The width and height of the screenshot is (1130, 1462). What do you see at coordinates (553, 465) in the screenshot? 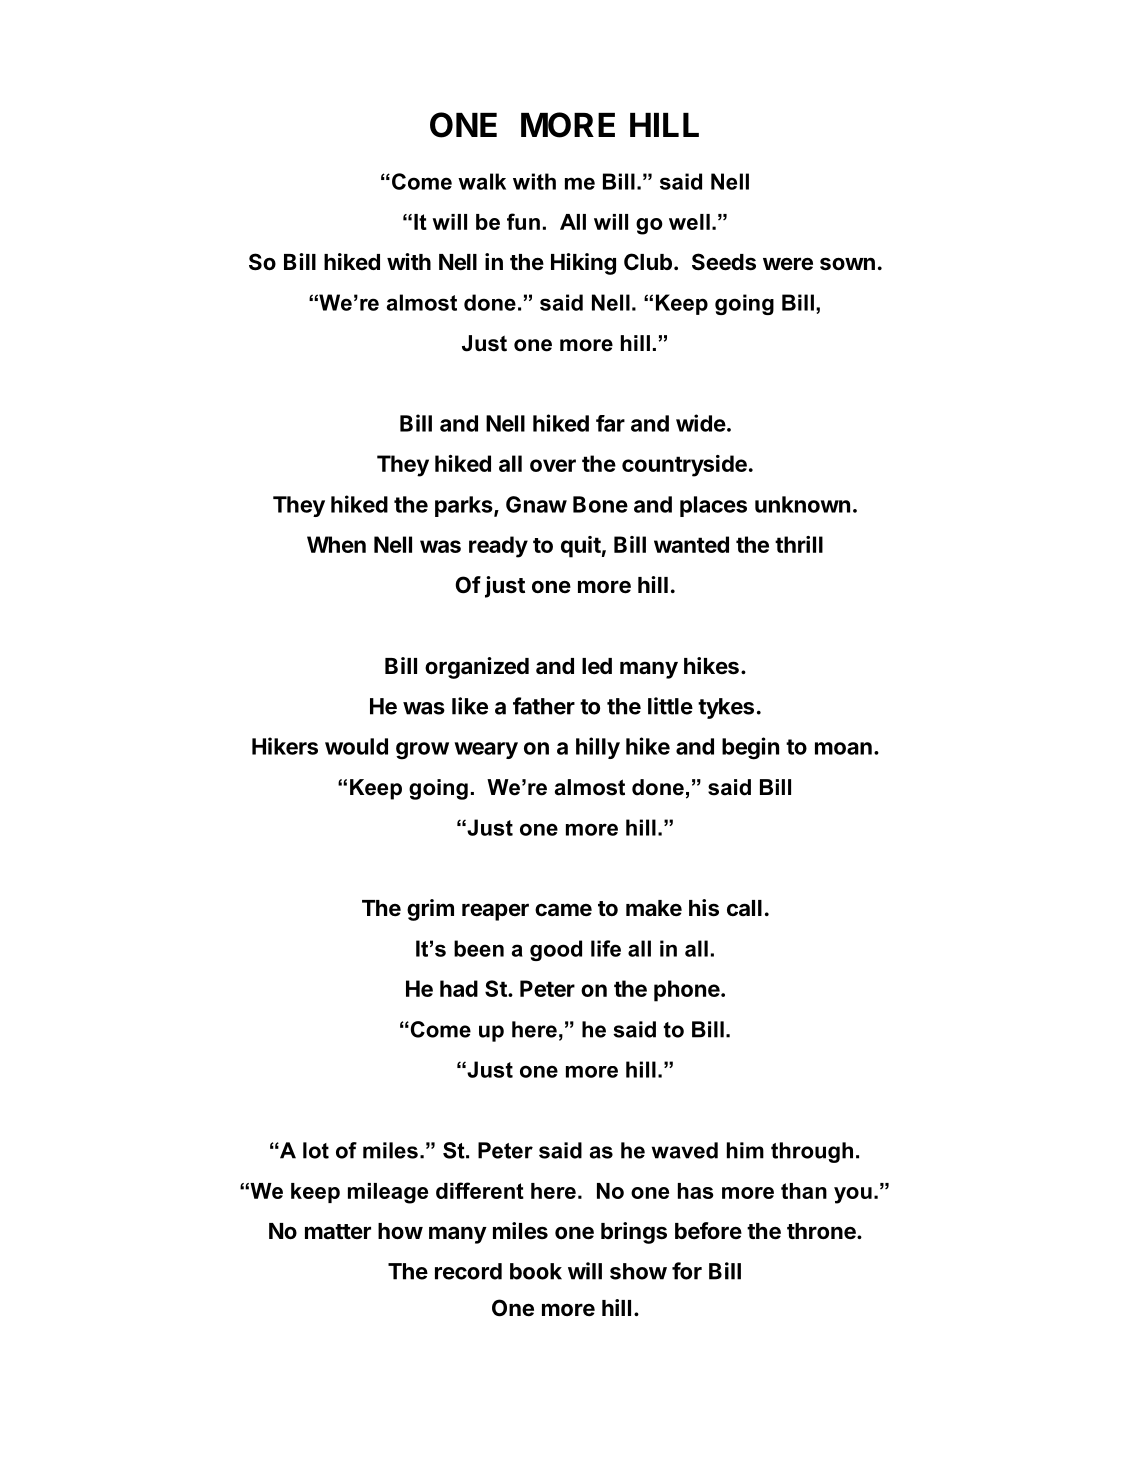
I see `over` at bounding box center [553, 465].
